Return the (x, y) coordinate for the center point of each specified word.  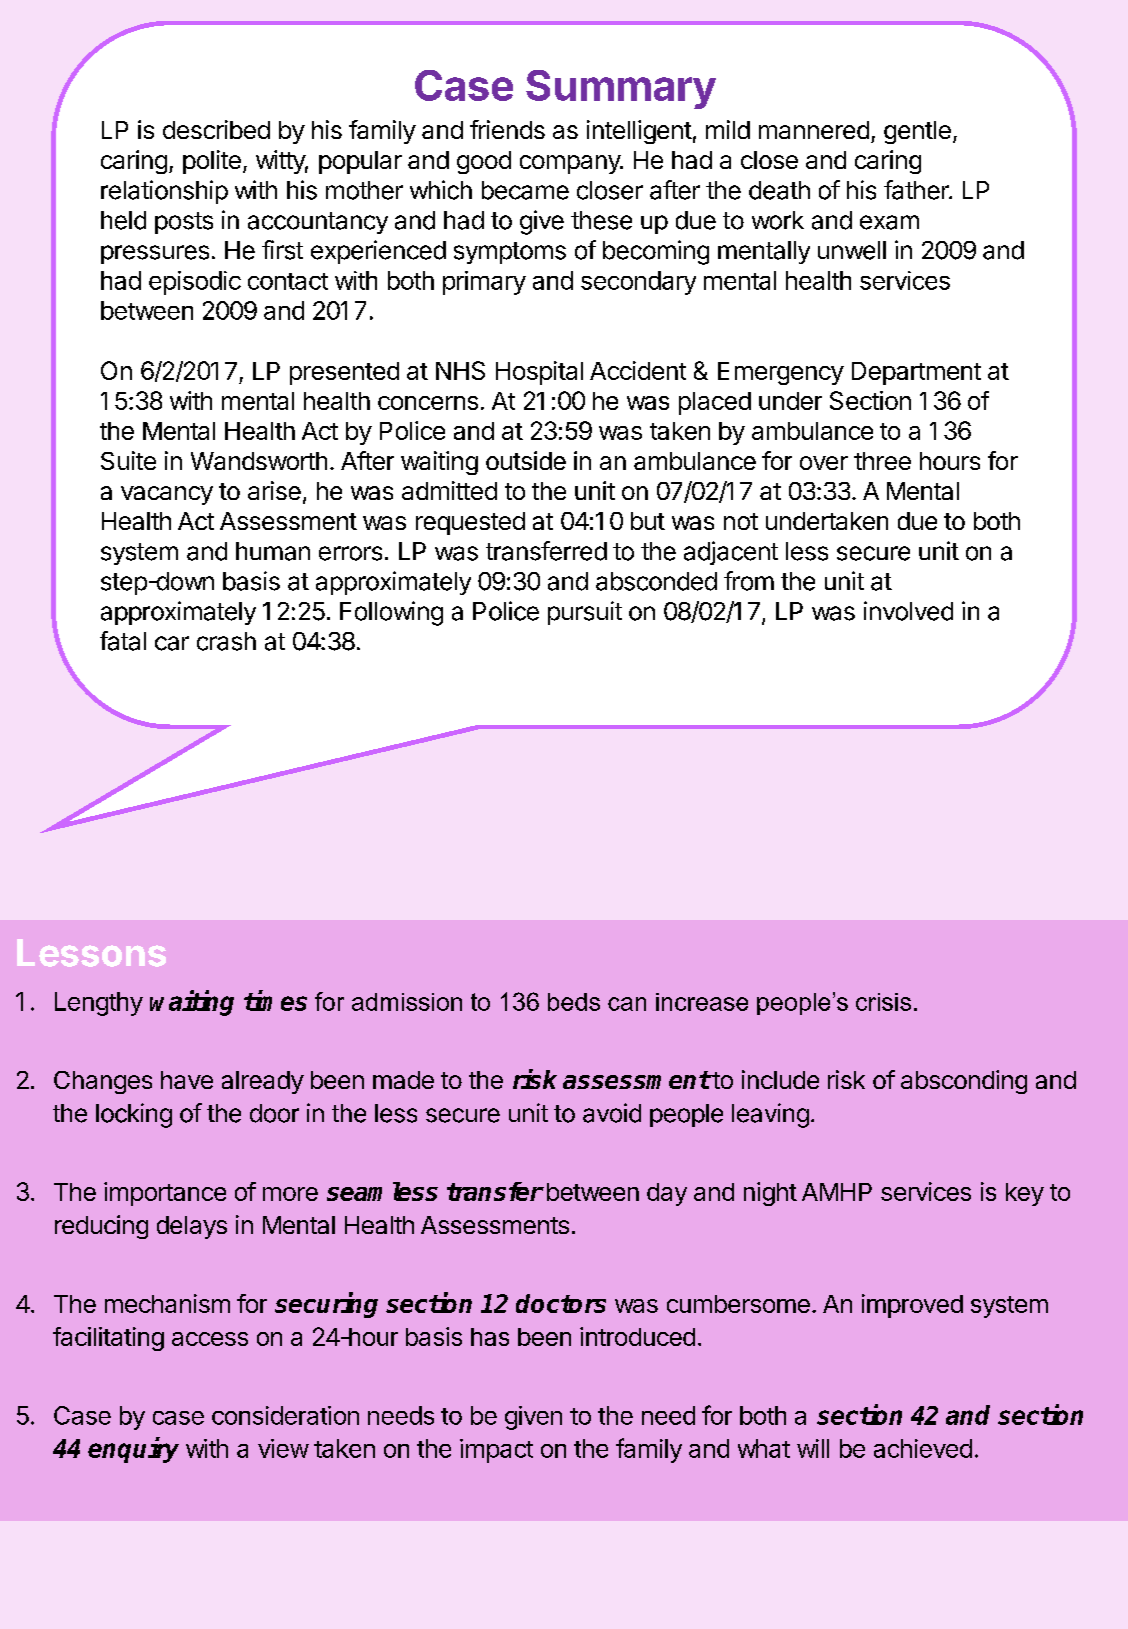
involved (908, 611)
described (216, 129)
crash (226, 641)
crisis (883, 1002)
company (571, 164)
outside (526, 460)
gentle (917, 132)
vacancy (167, 495)
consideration (285, 1415)
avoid (612, 1113)
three (882, 461)
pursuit (585, 613)
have (187, 1080)
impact (496, 1451)
